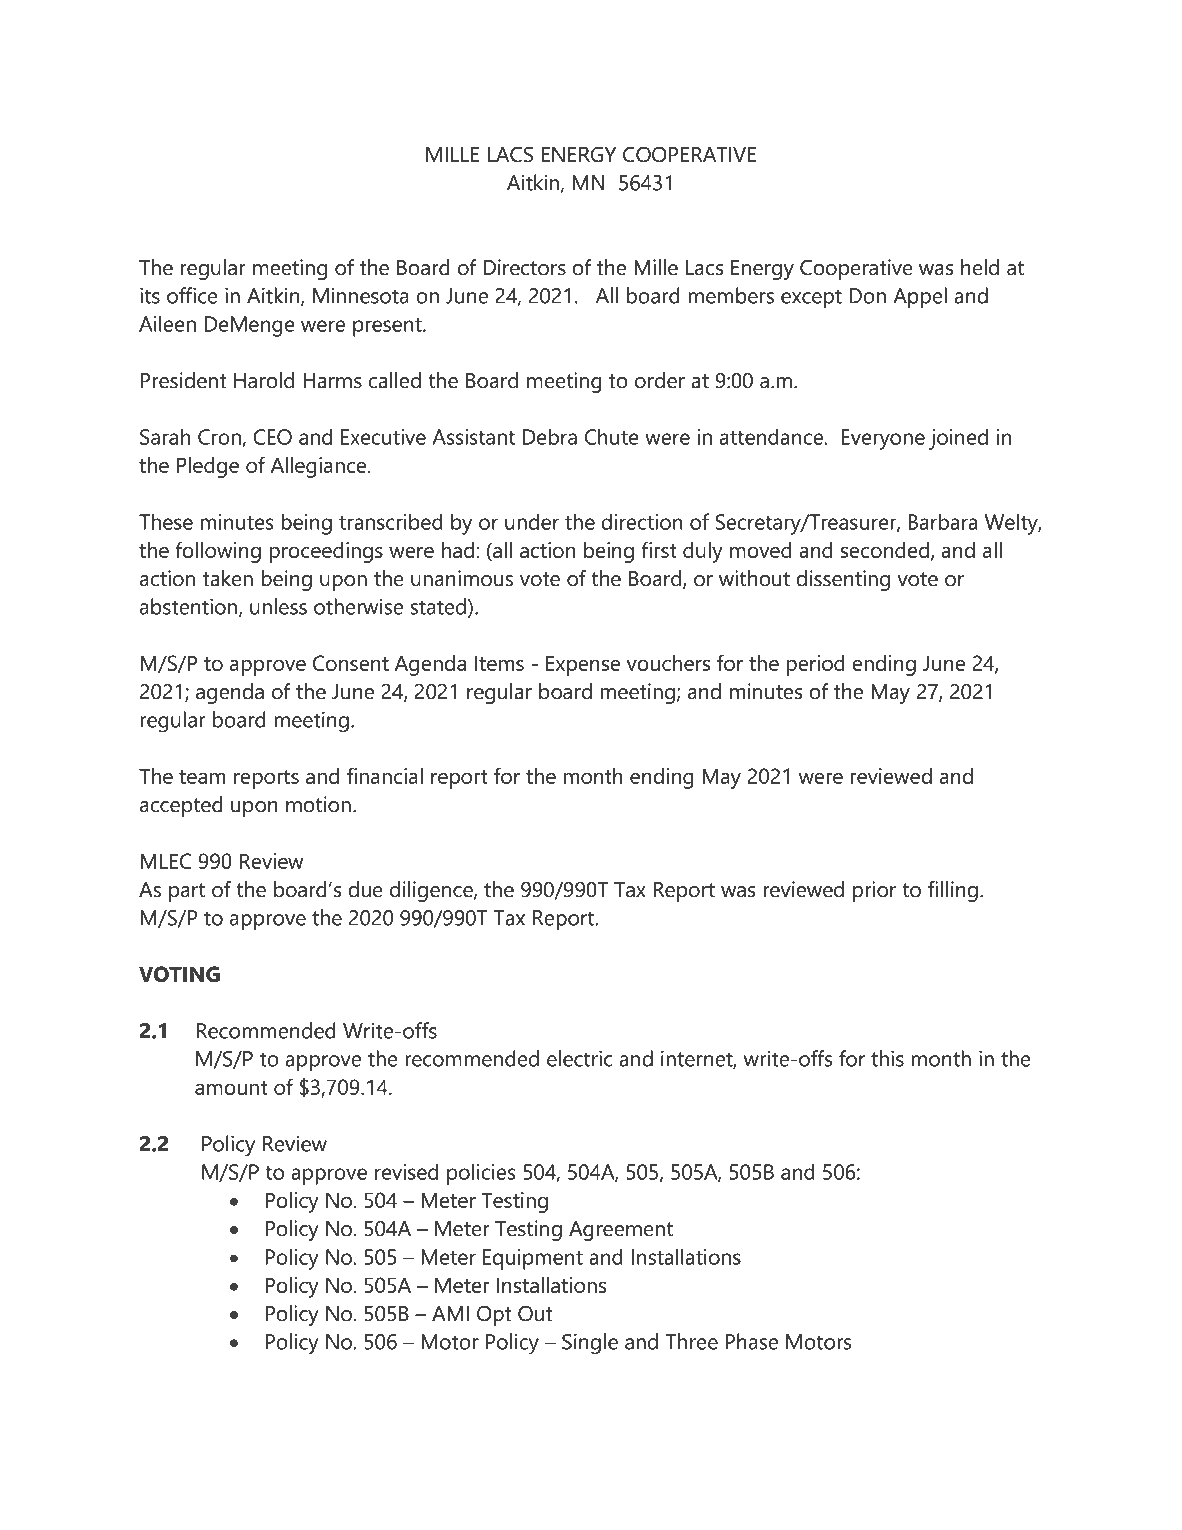 The image size is (1182, 1530). Describe the element at coordinates (202, 777) in the page. I see `team` at that location.
